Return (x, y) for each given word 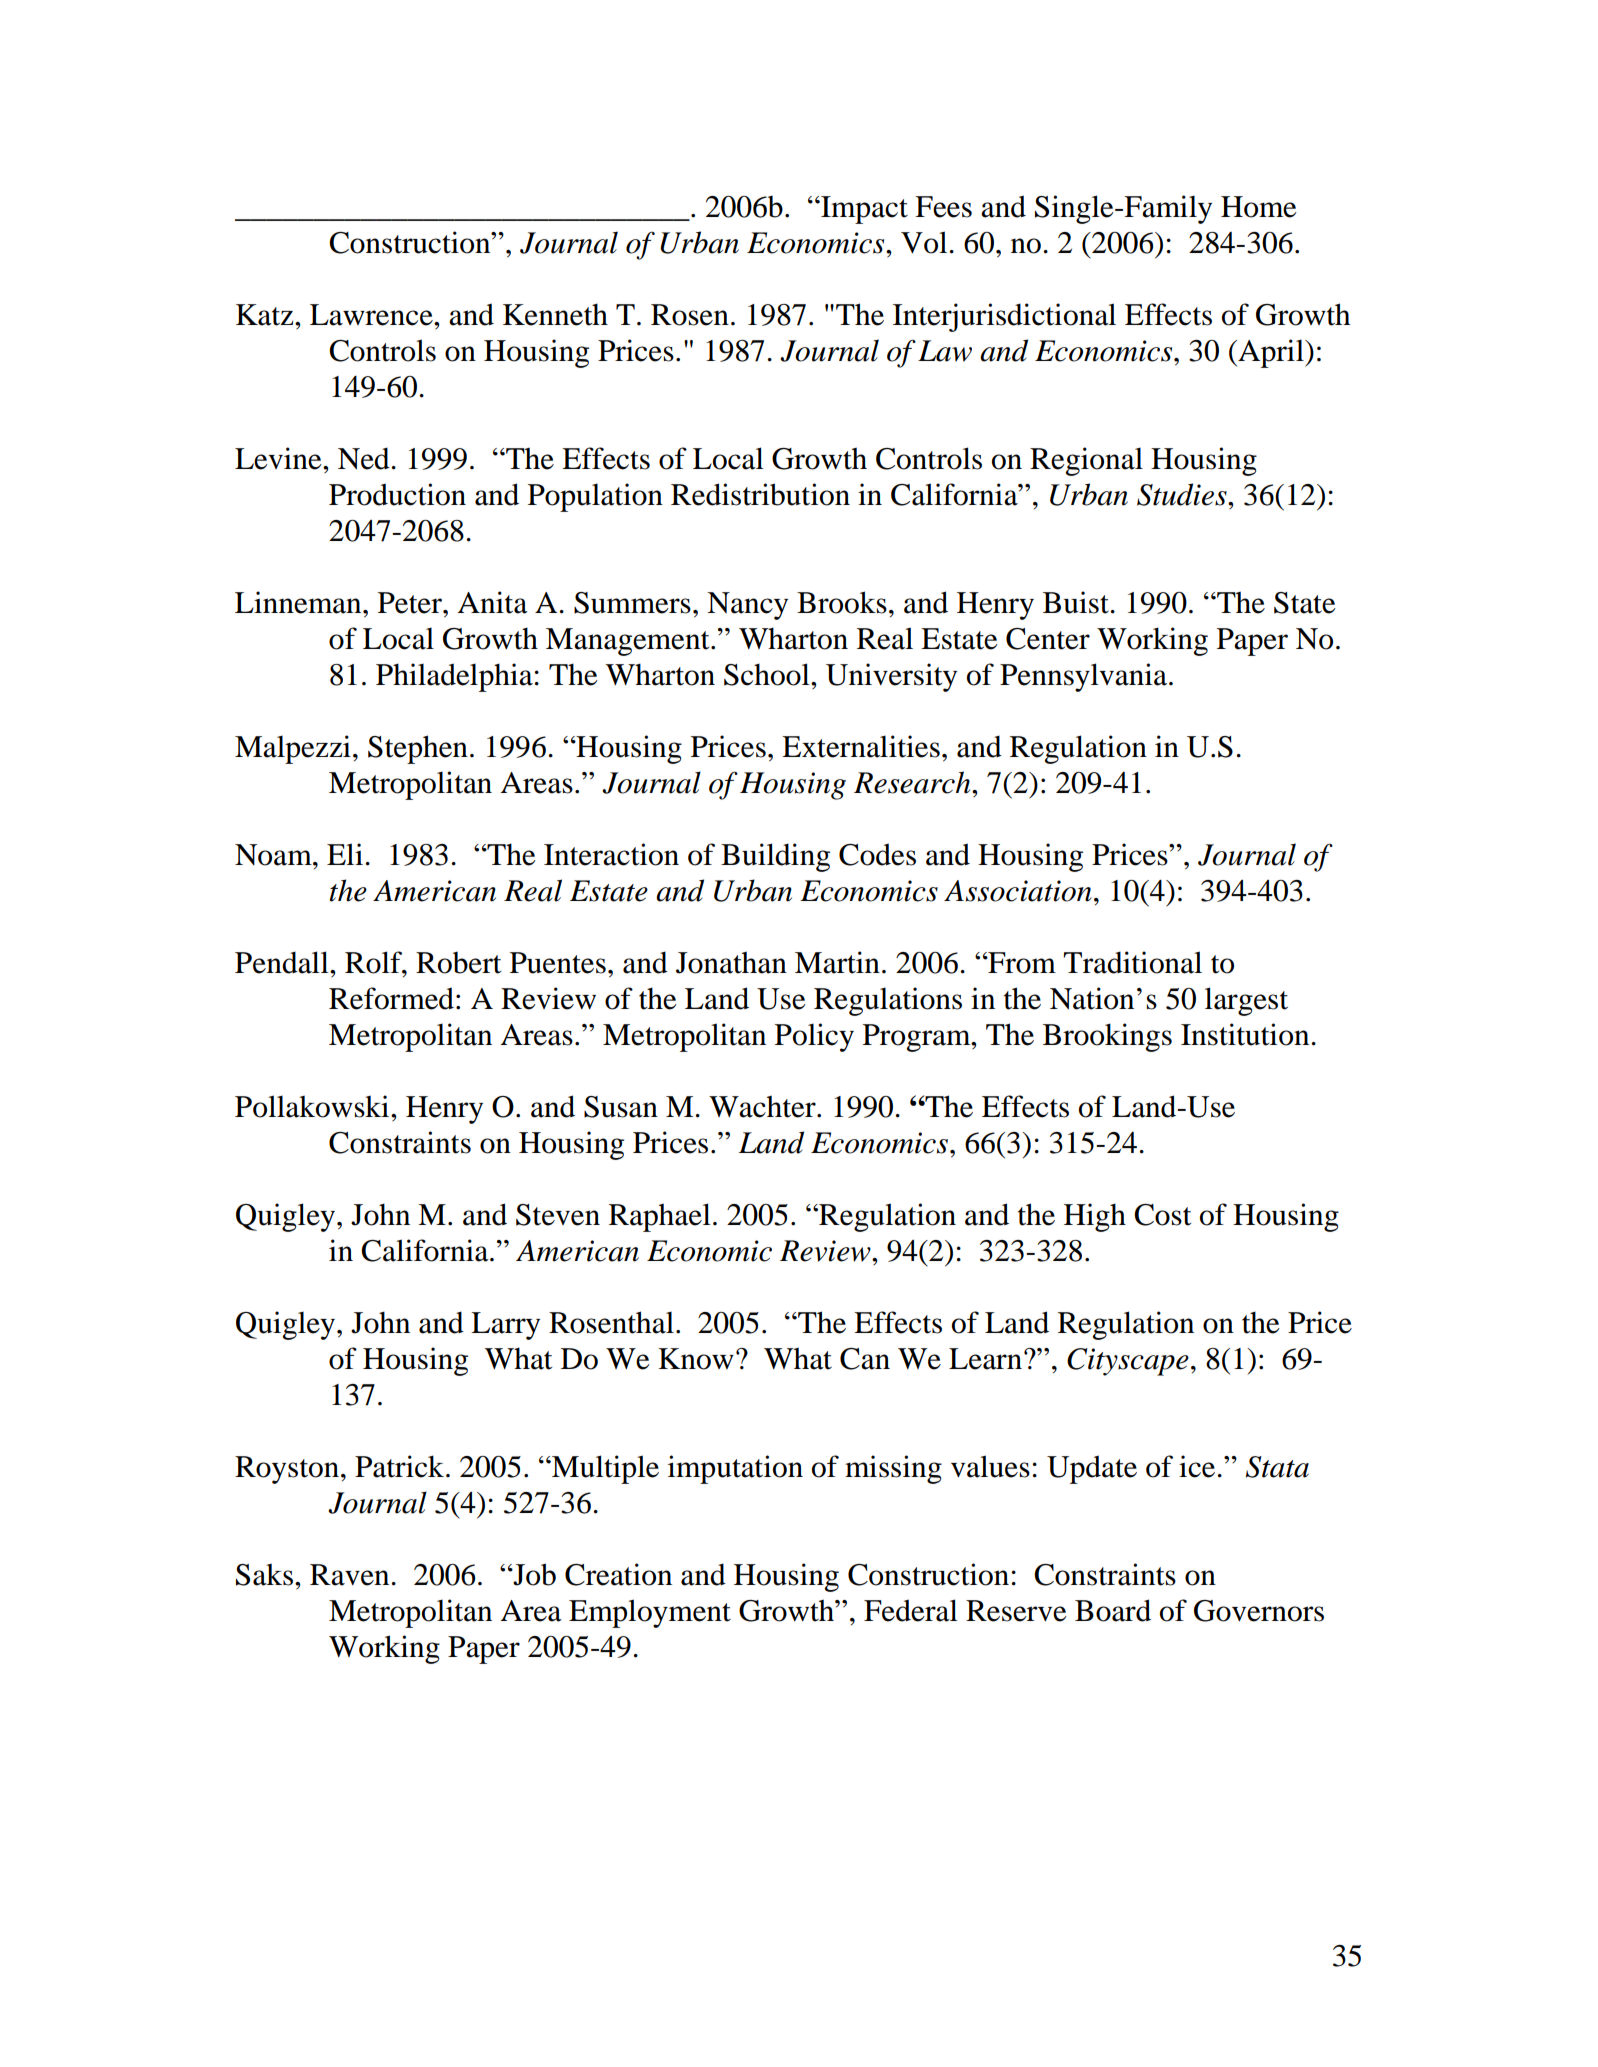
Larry (505, 1326)
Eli (345, 854)
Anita (493, 602)
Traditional (1132, 962)
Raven (351, 1575)
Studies (1183, 494)
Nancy (747, 606)
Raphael (660, 1217)
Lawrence (372, 315)
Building (775, 857)
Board (1113, 1610)
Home (1259, 207)
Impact (863, 210)
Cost (1162, 1215)
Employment (650, 1613)
